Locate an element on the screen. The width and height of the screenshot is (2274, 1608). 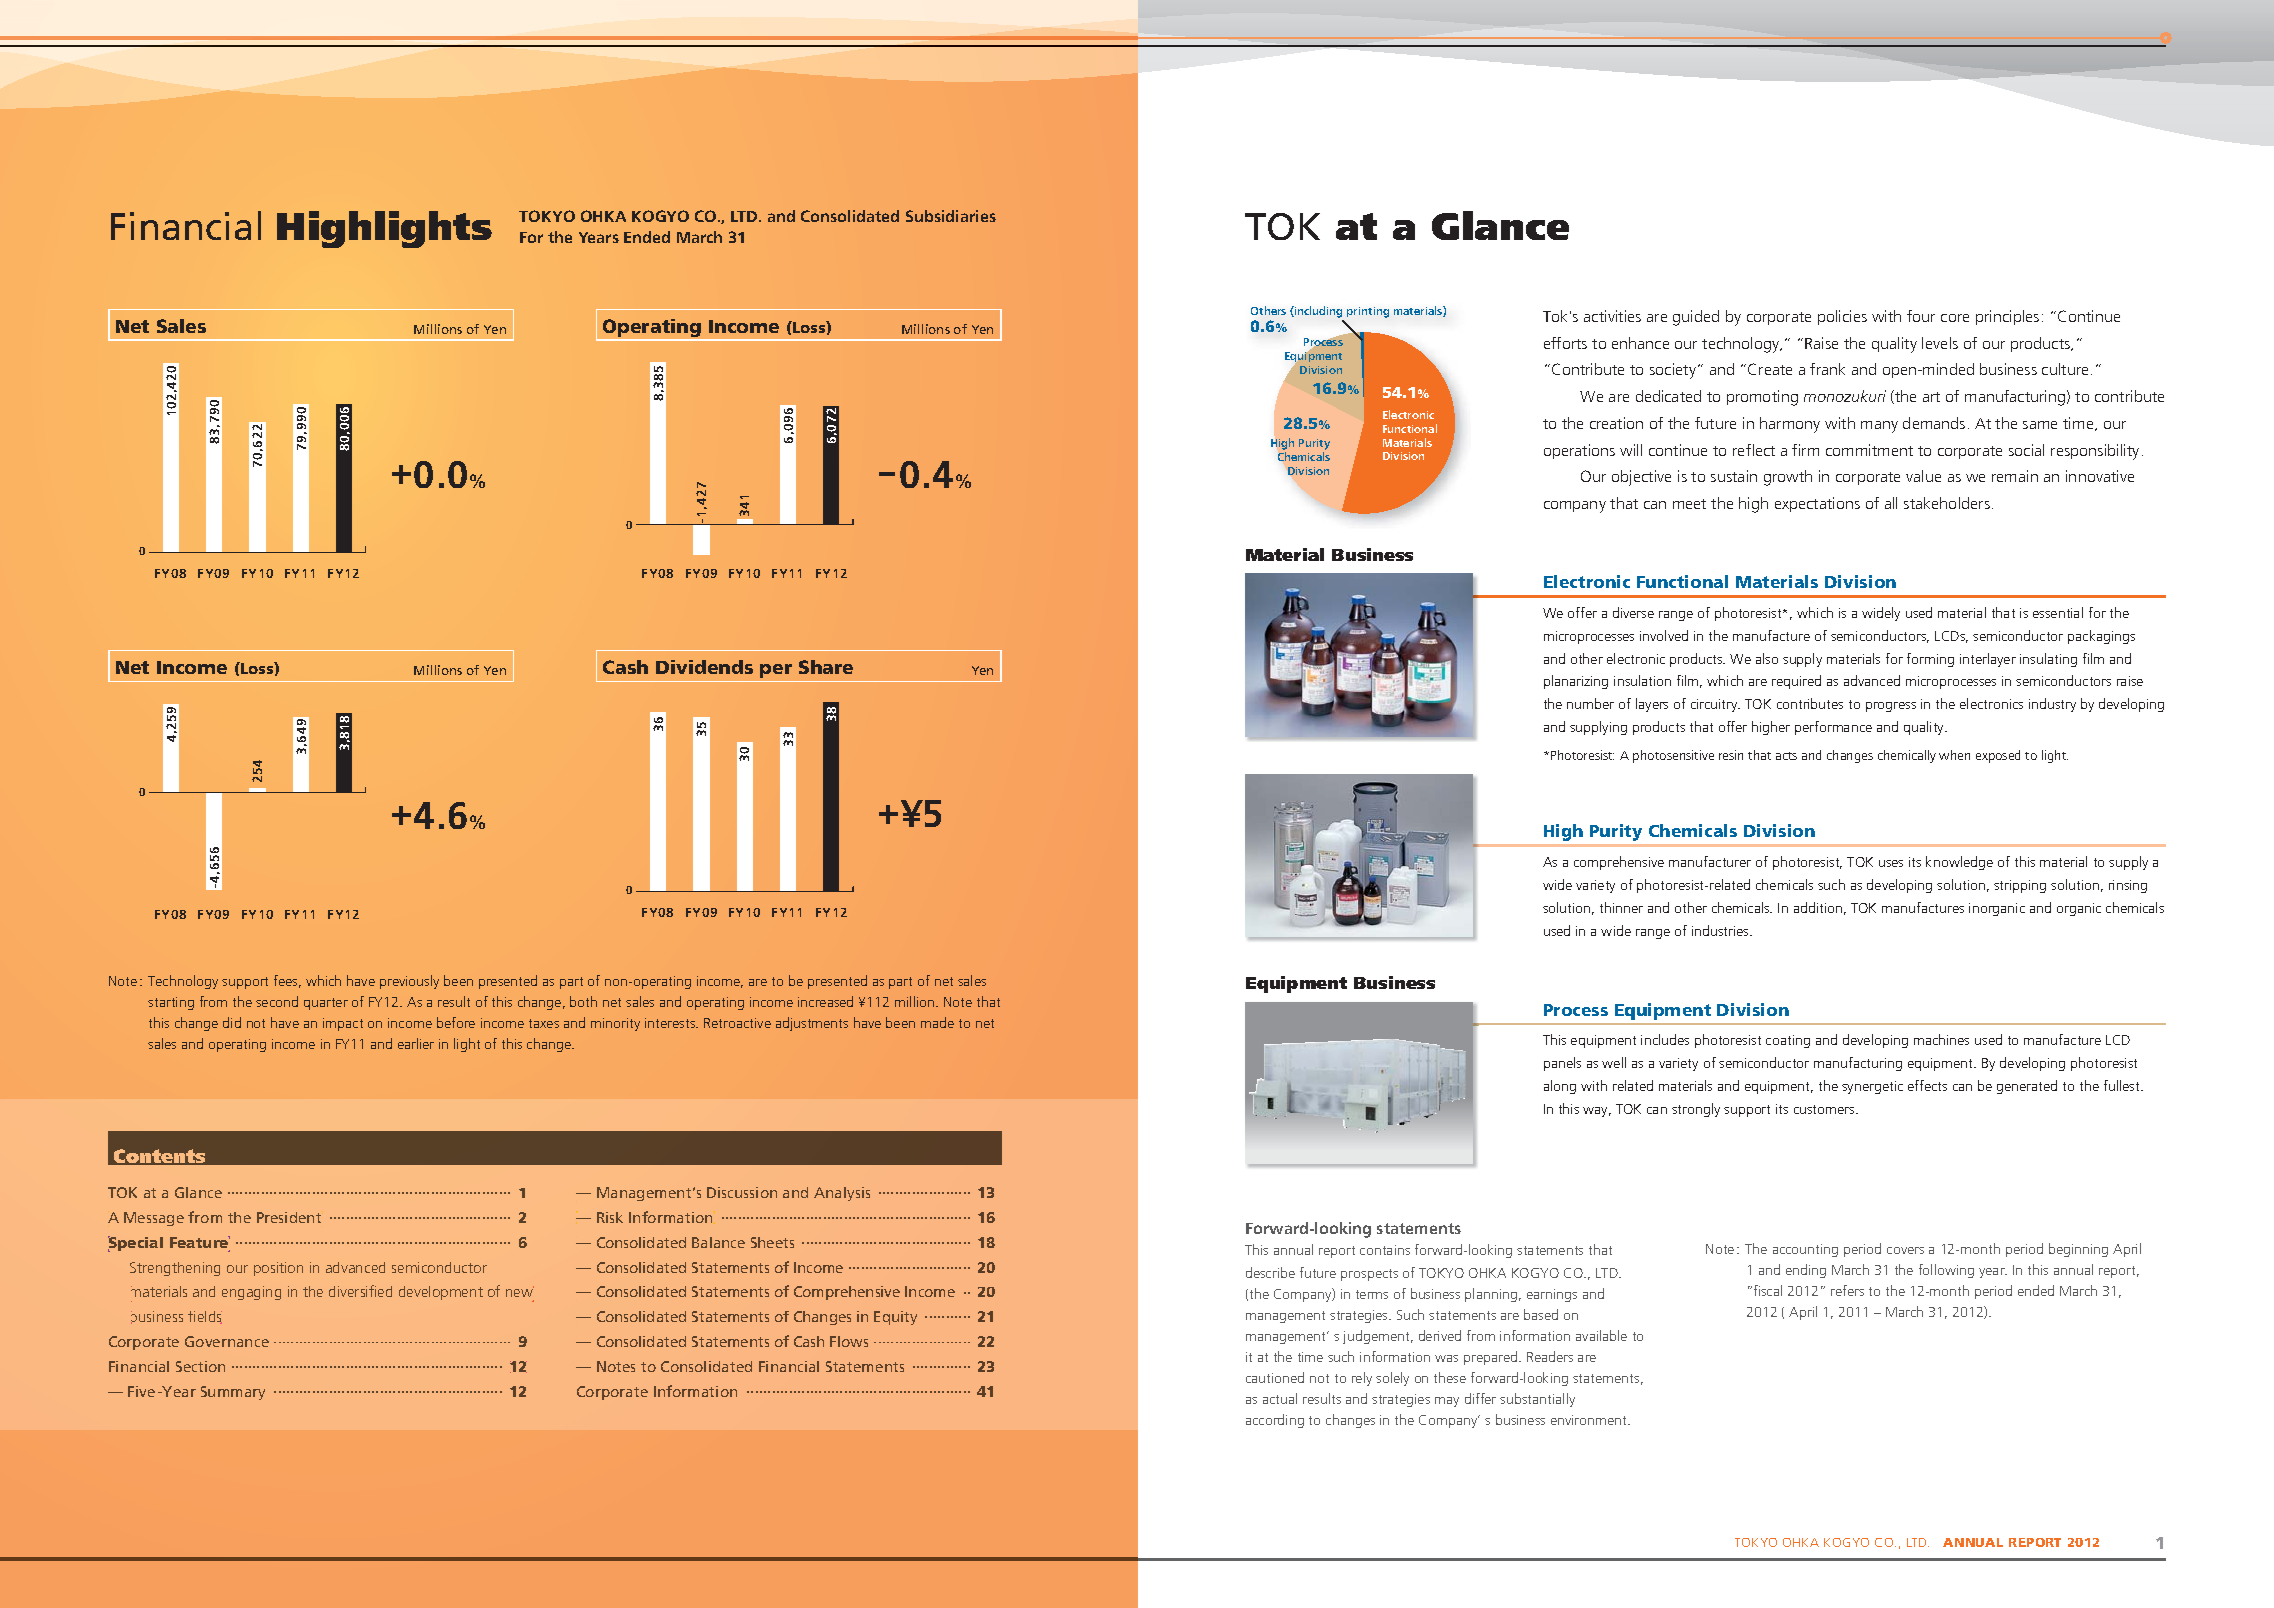
forming is located at coordinates (1930, 660).
